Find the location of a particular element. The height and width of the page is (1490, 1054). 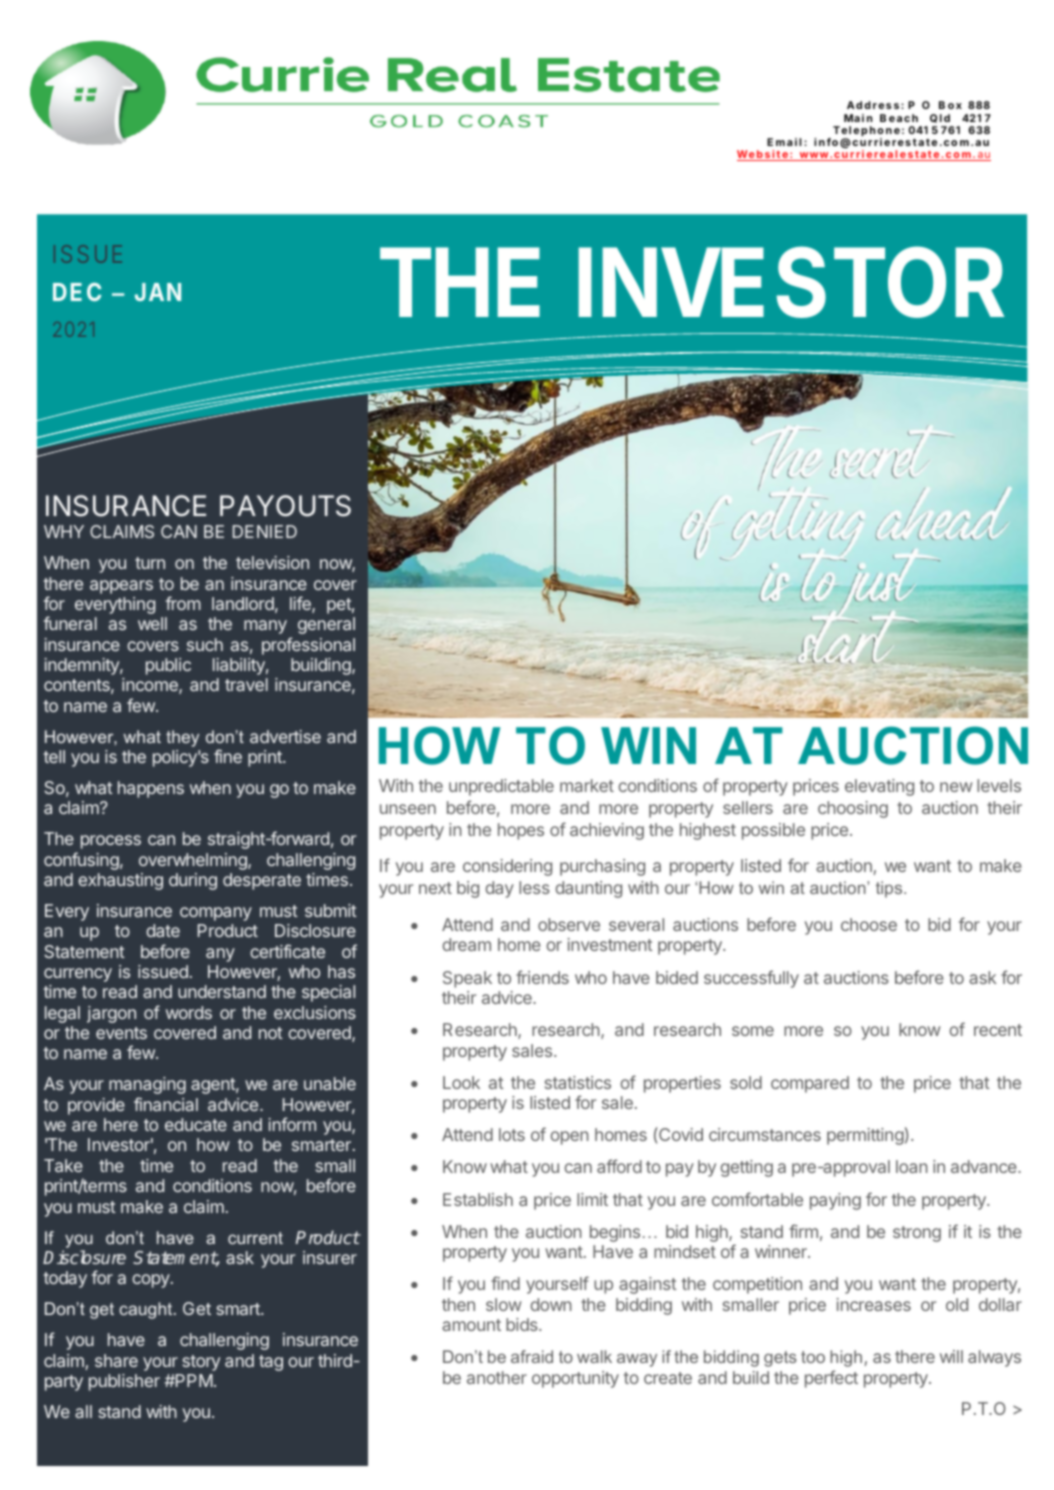

story is located at coordinates (201, 1363).
